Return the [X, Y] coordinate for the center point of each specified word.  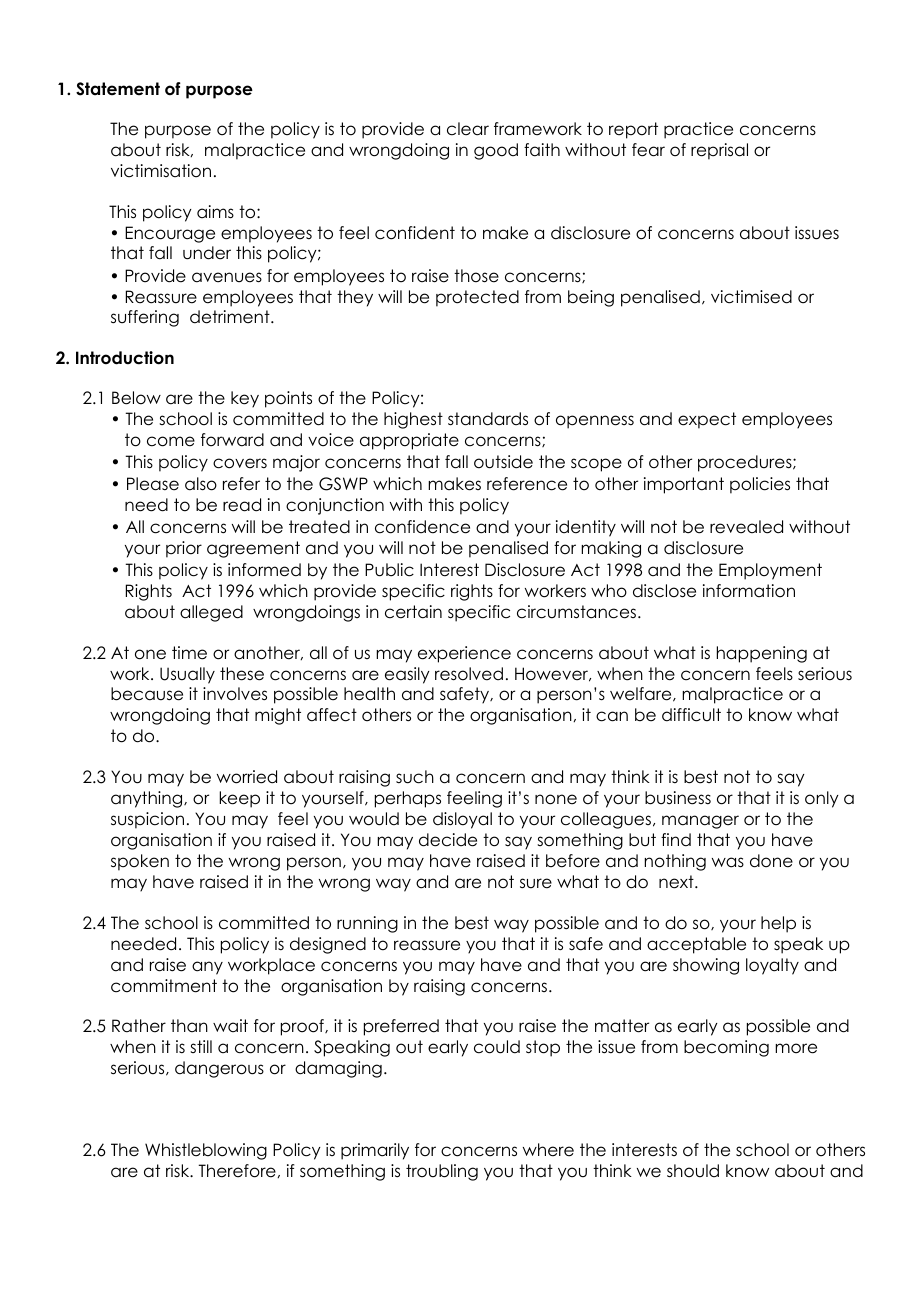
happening [762, 654]
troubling [442, 1172]
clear [468, 129]
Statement [118, 89]
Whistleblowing [206, 1151]
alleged [211, 613]
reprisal [719, 151]
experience [464, 654]
